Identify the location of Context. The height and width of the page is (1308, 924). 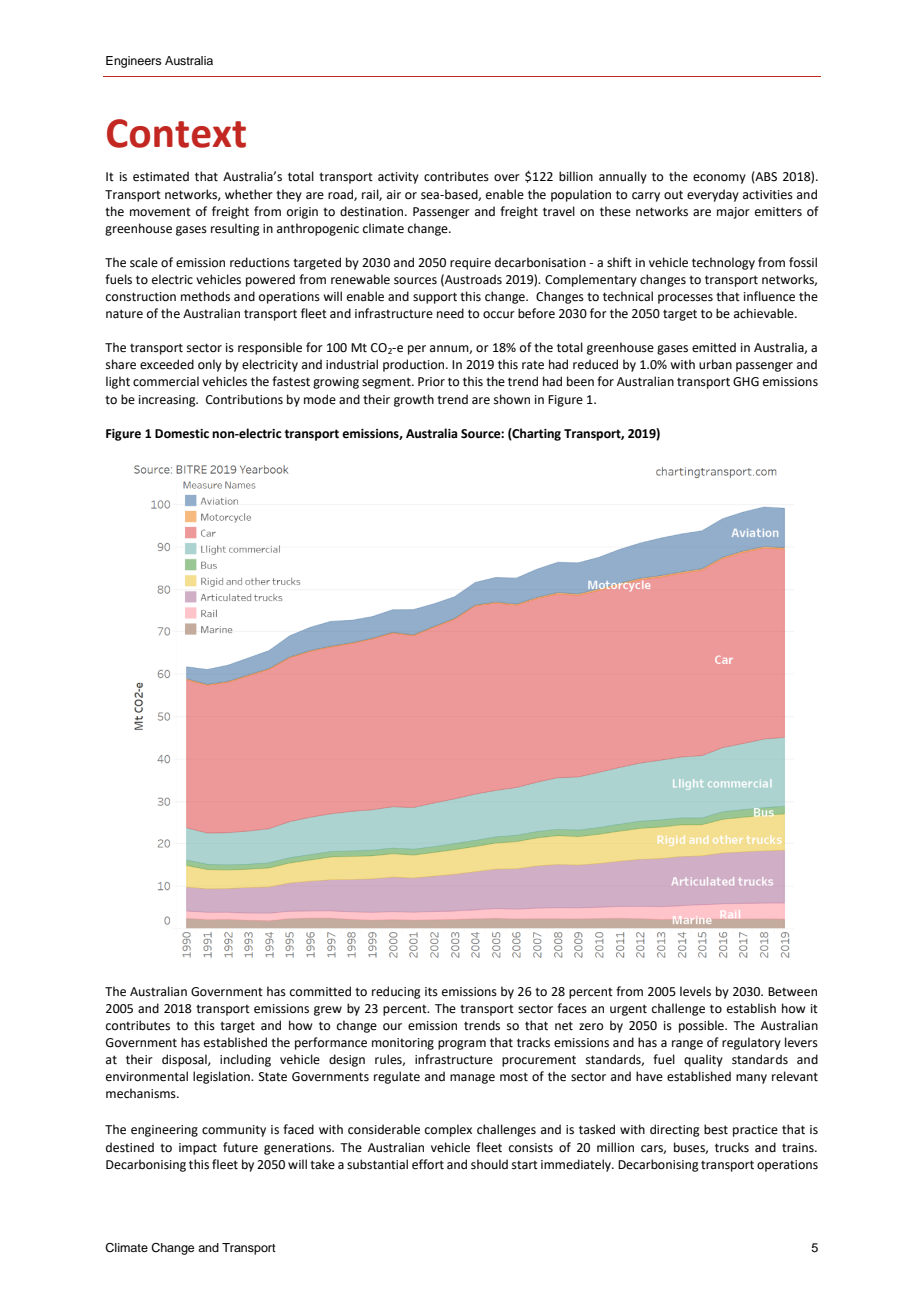
(176, 133).
